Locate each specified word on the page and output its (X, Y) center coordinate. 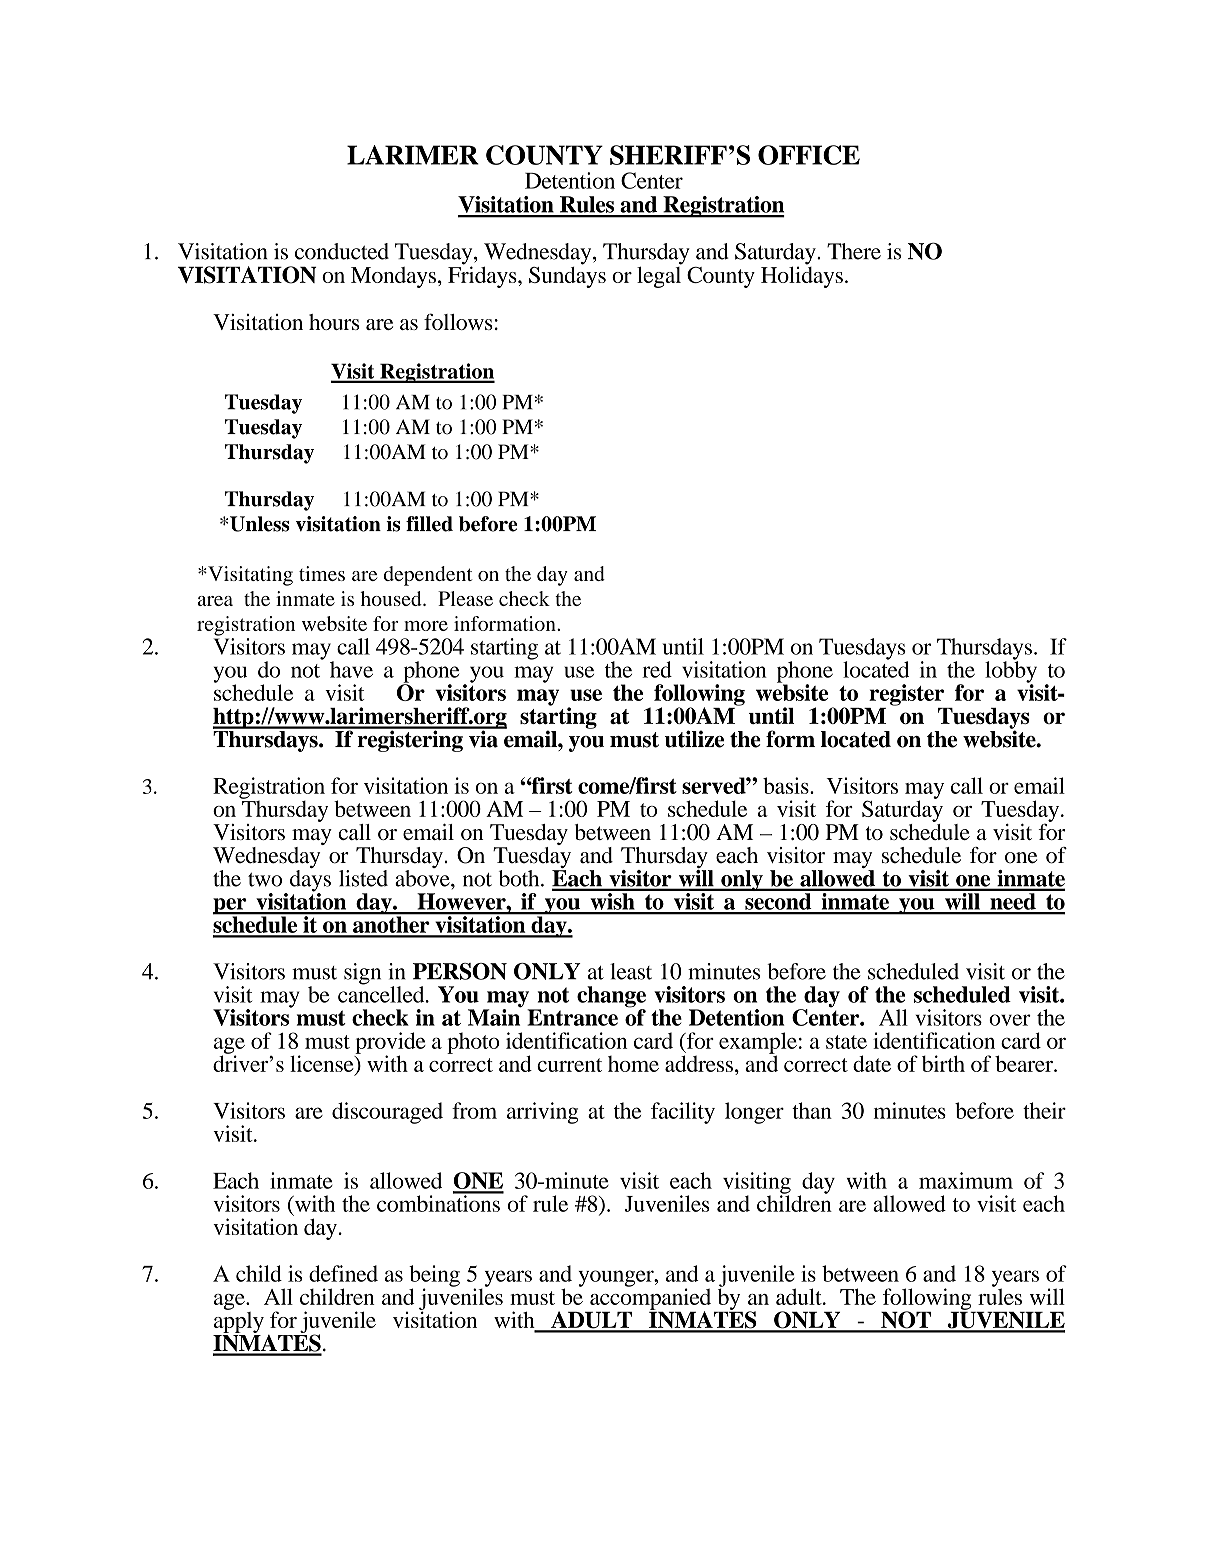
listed (363, 878)
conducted (342, 251)
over (1010, 1020)
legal (659, 276)
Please (465, 598)
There (854, 251)
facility (683, 1113)
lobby (1011, 672)
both (520, 878)
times (322, 573)
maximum (966, 1180)
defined (343, 1273)
